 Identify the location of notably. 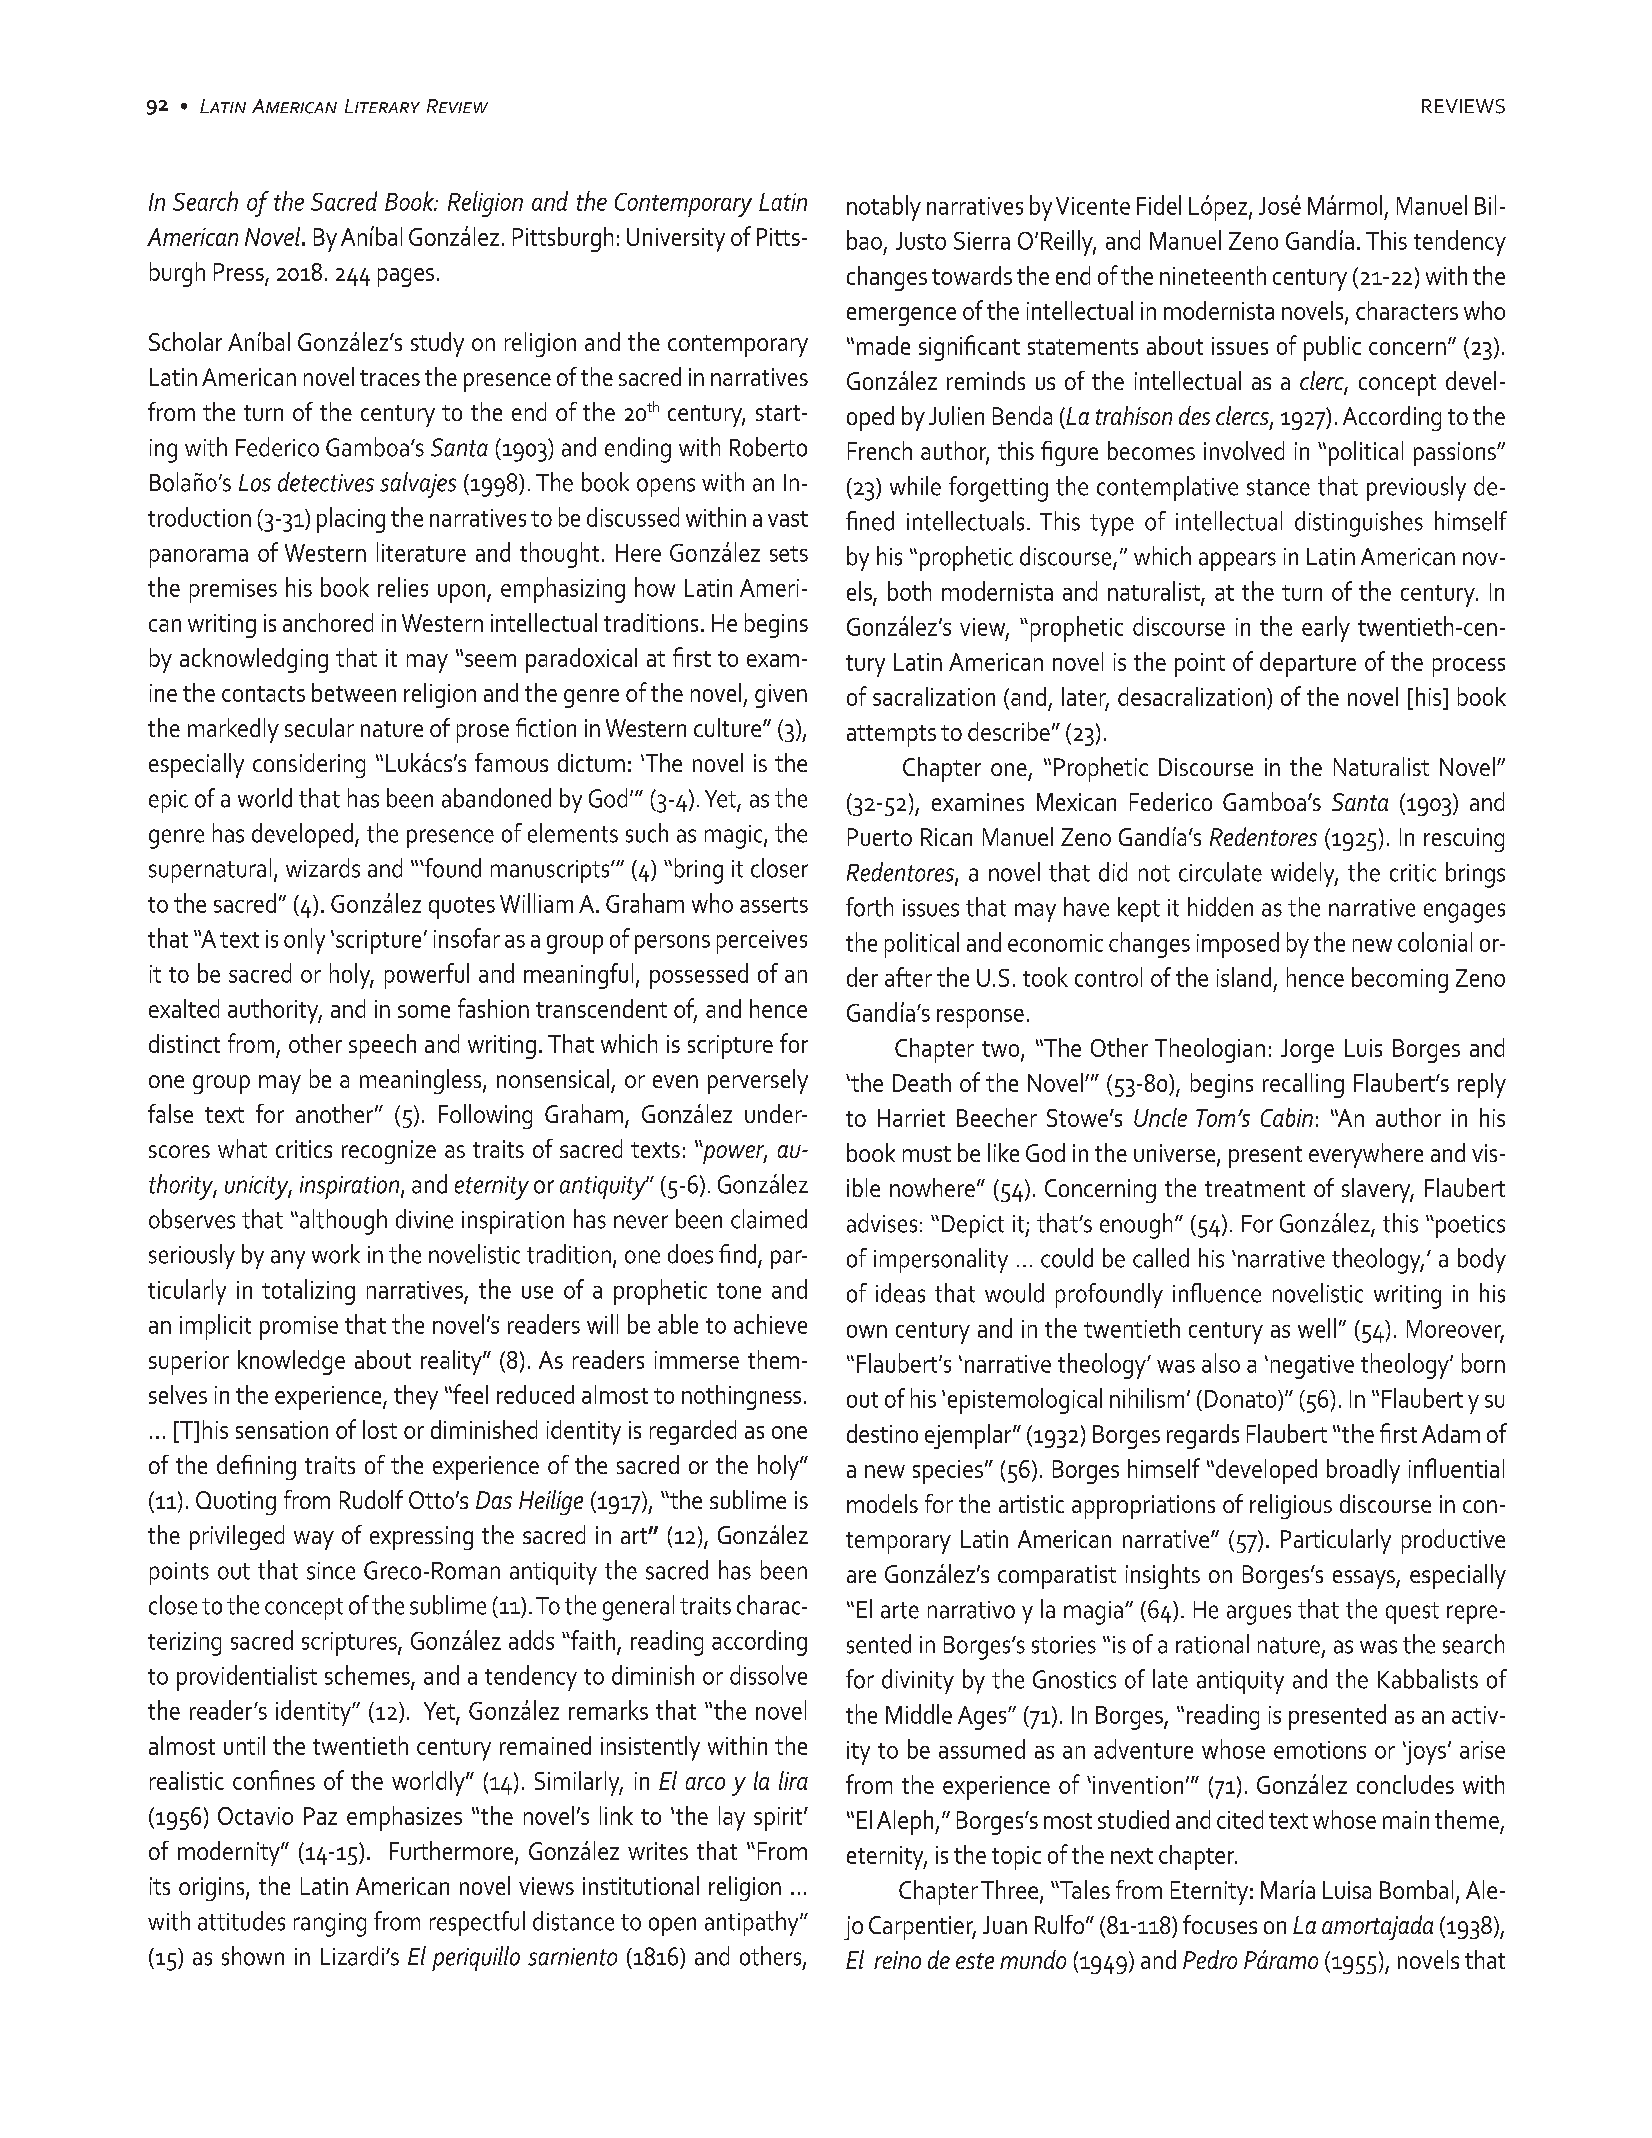
(884, 208).
